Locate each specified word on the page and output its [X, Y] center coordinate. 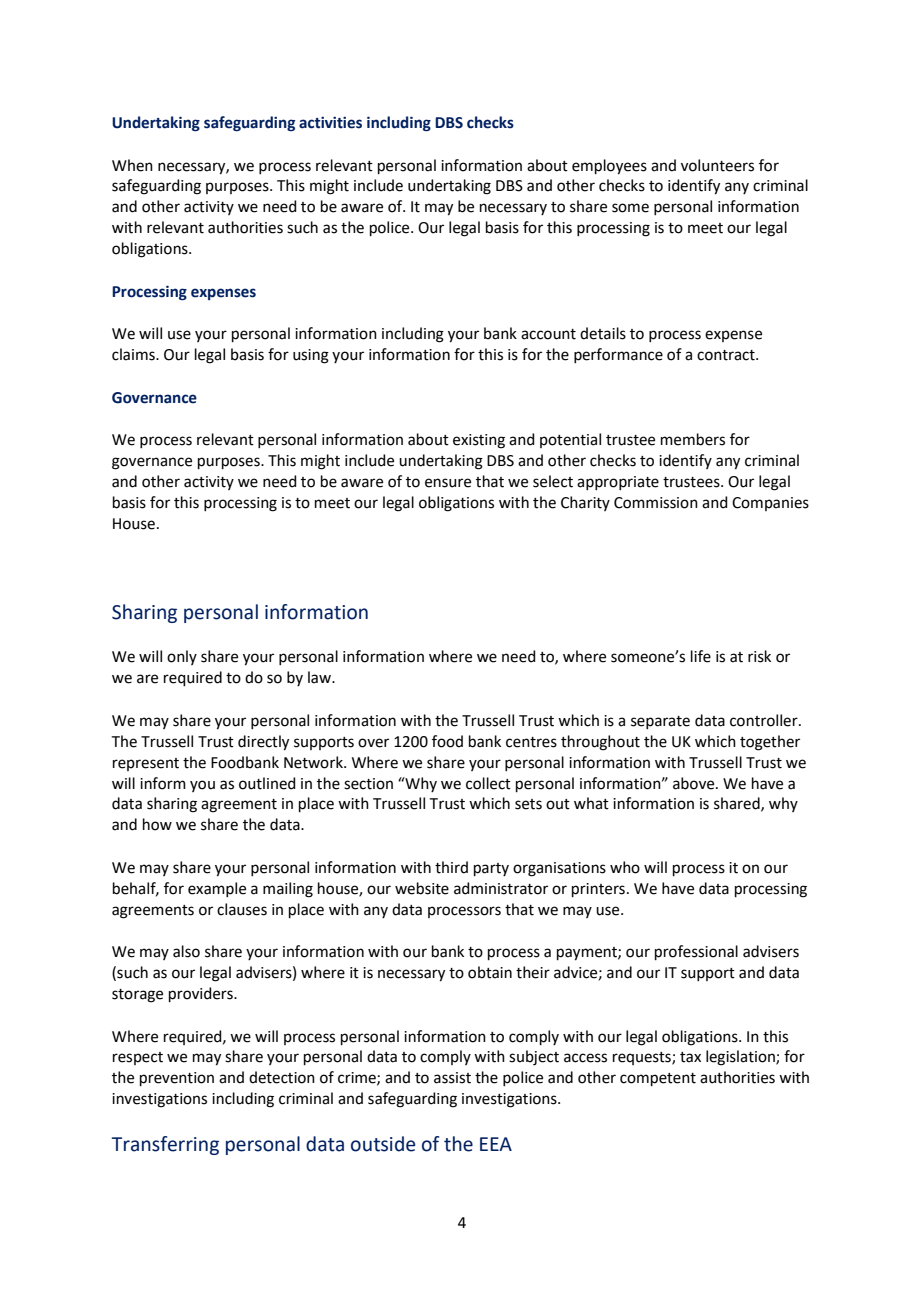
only [182, 657]
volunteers [717, 165]
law [320, 677]
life [701, 656]
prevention [177, 1079]
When [132, 165]
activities [330, 123]
